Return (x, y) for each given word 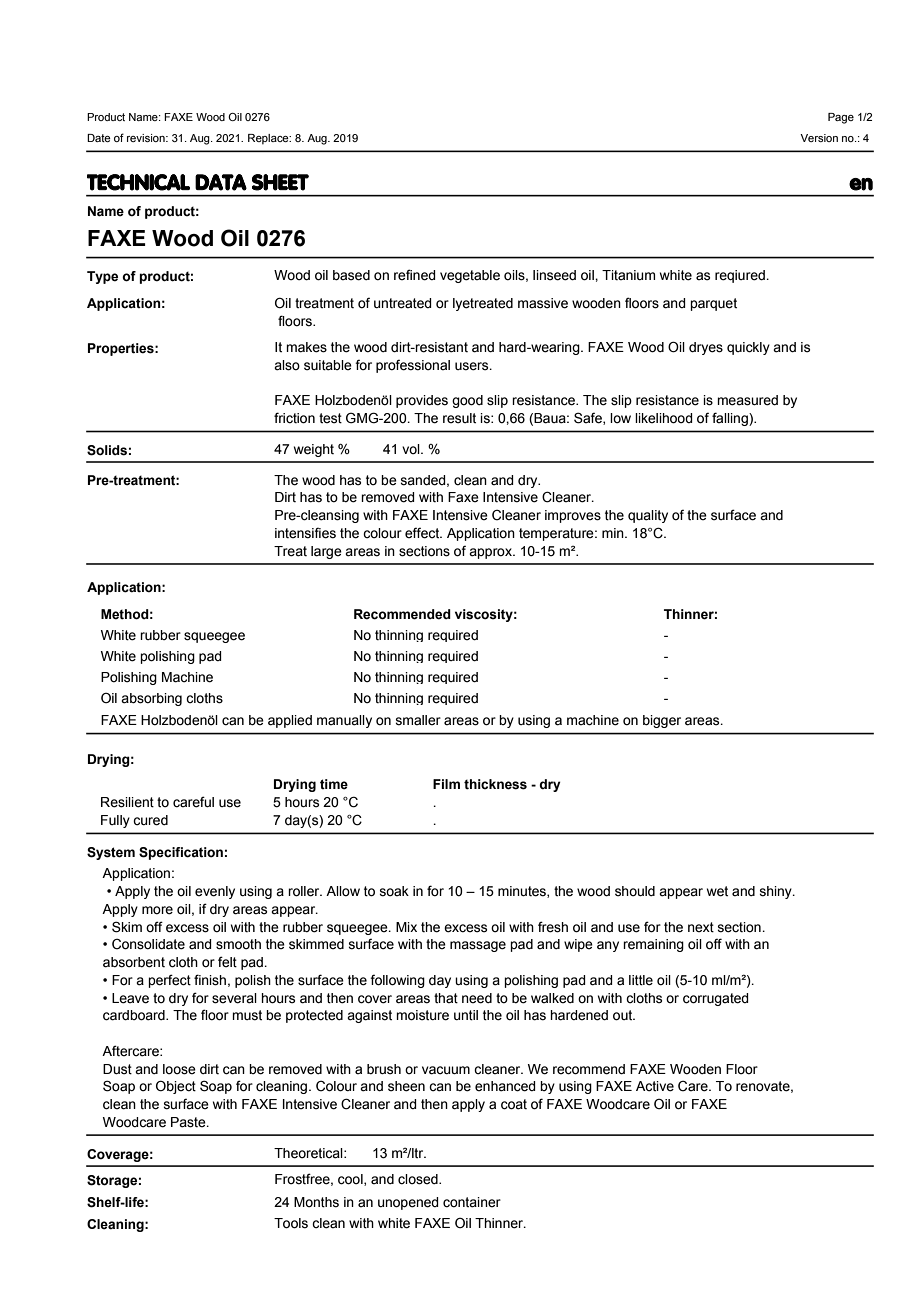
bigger (662, 721)
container (472, 1202)
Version (819, 138)
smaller (418, 720)
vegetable (470, 276)
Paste (189, 1122)
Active (655, 1086)
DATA (221, 182)
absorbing (151, 699)
